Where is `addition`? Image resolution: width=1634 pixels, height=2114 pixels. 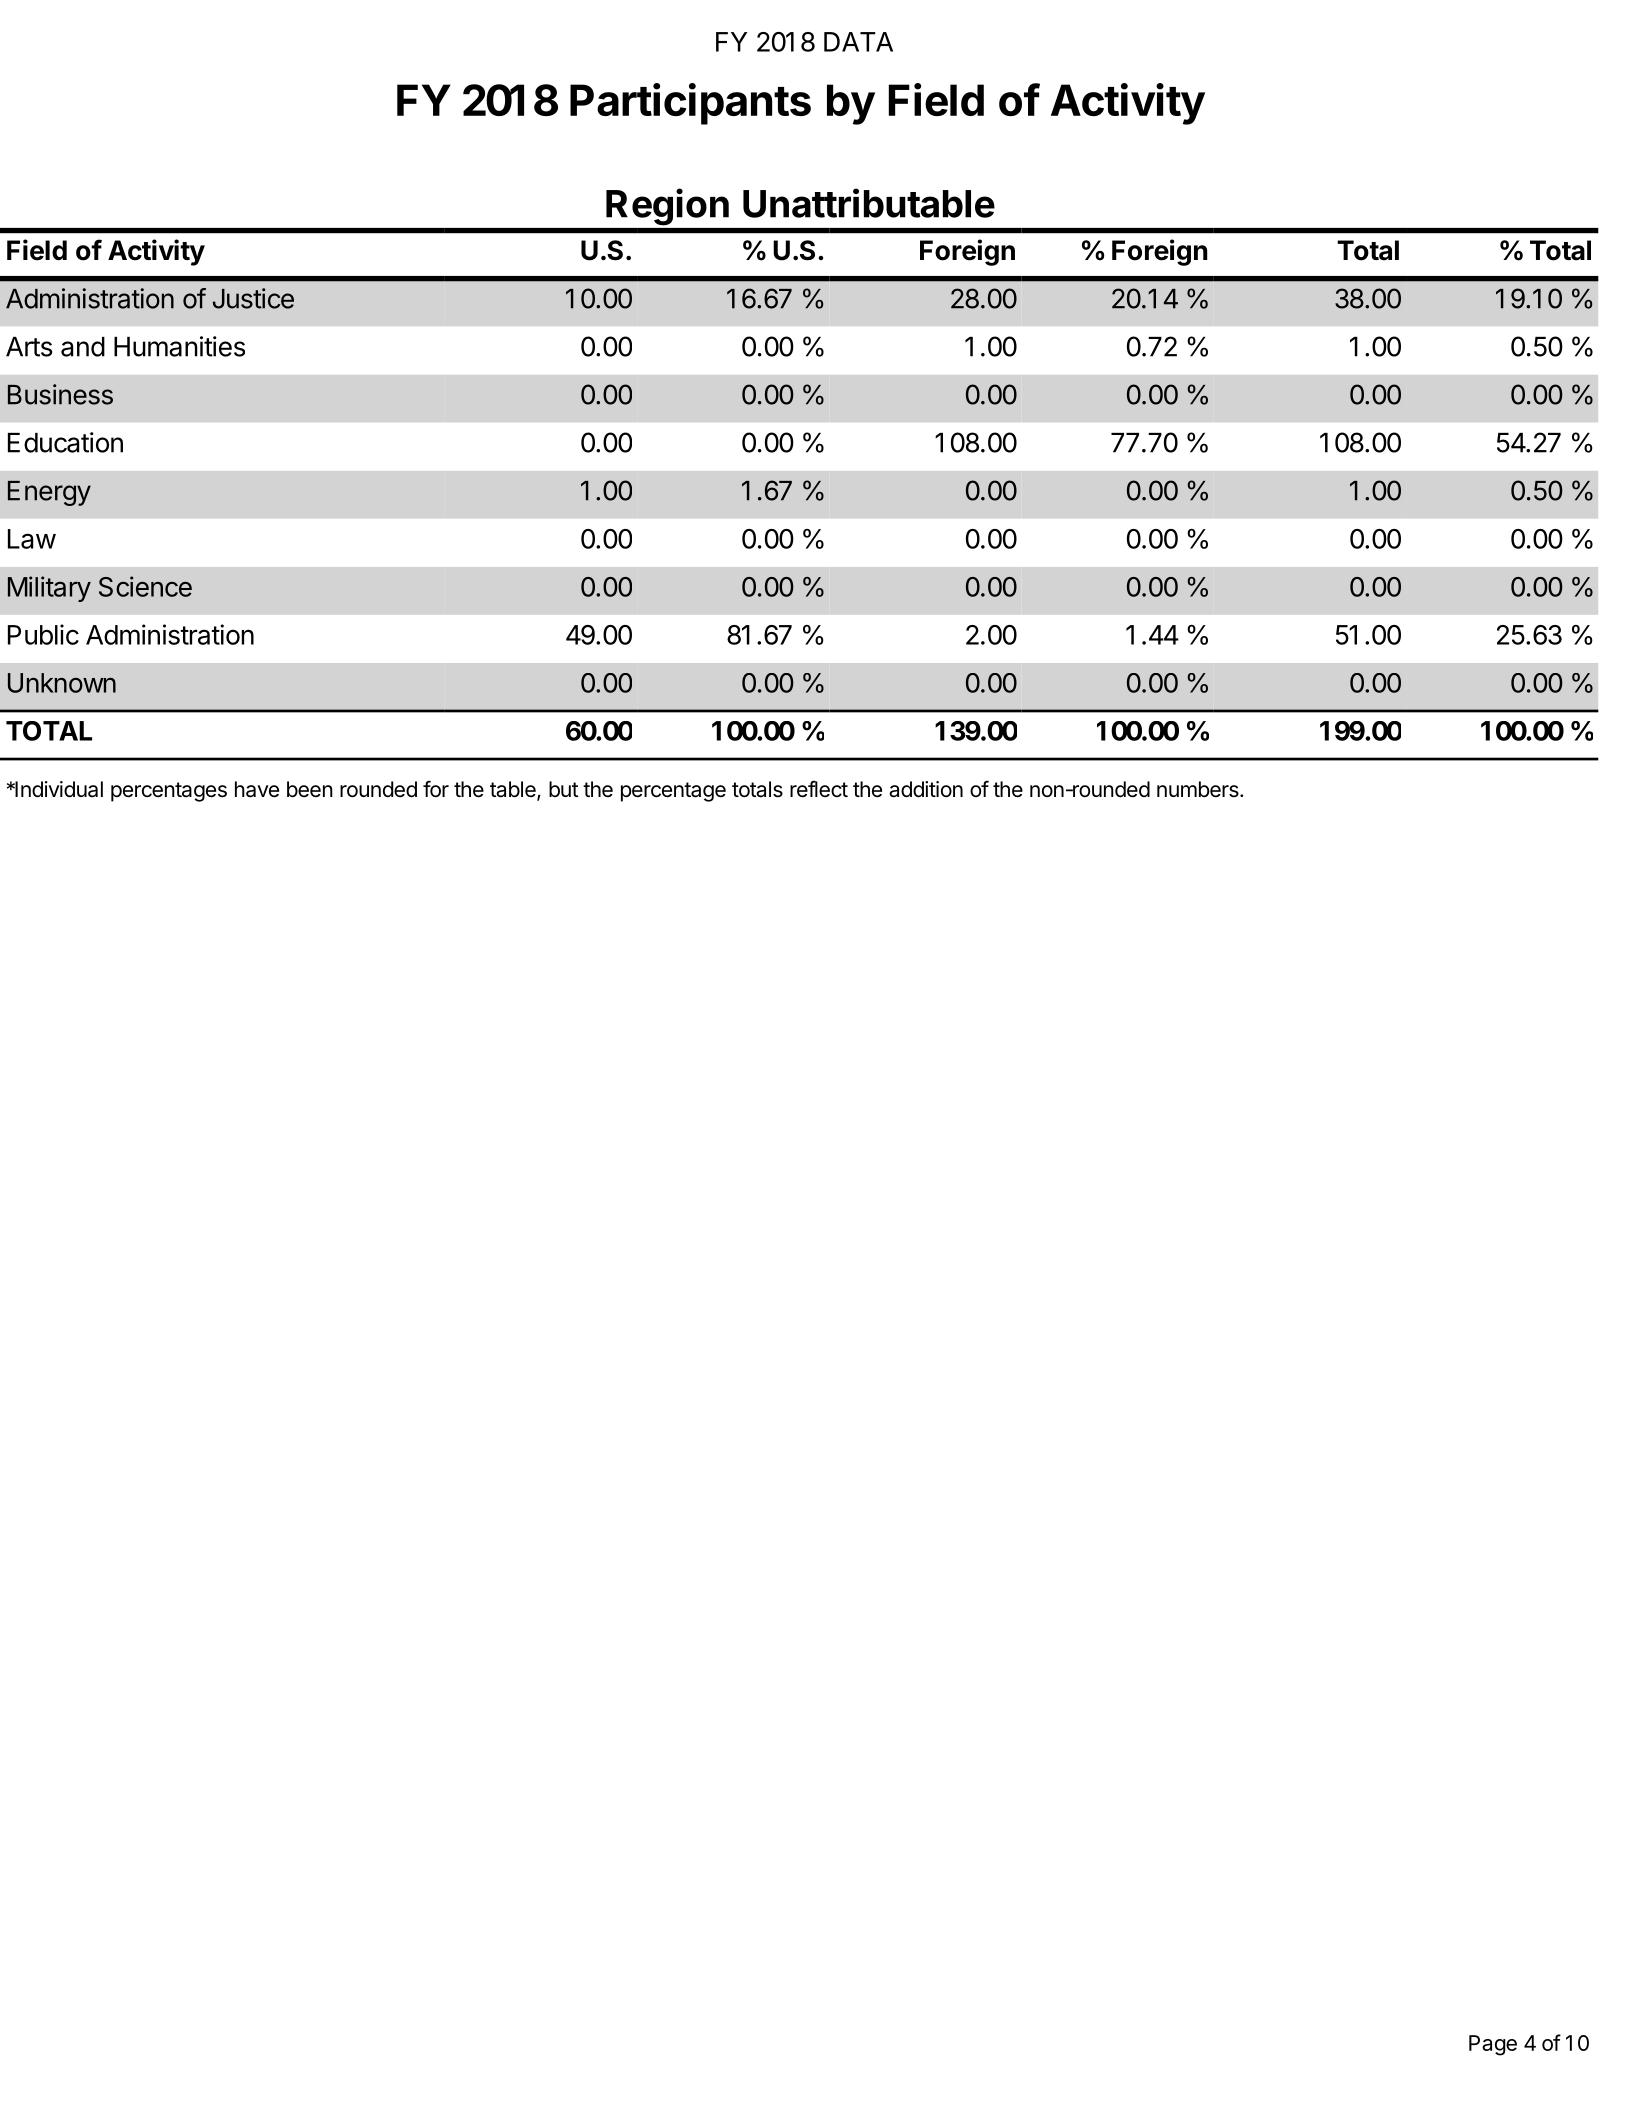
addition is located at coordinates (926, 789).
